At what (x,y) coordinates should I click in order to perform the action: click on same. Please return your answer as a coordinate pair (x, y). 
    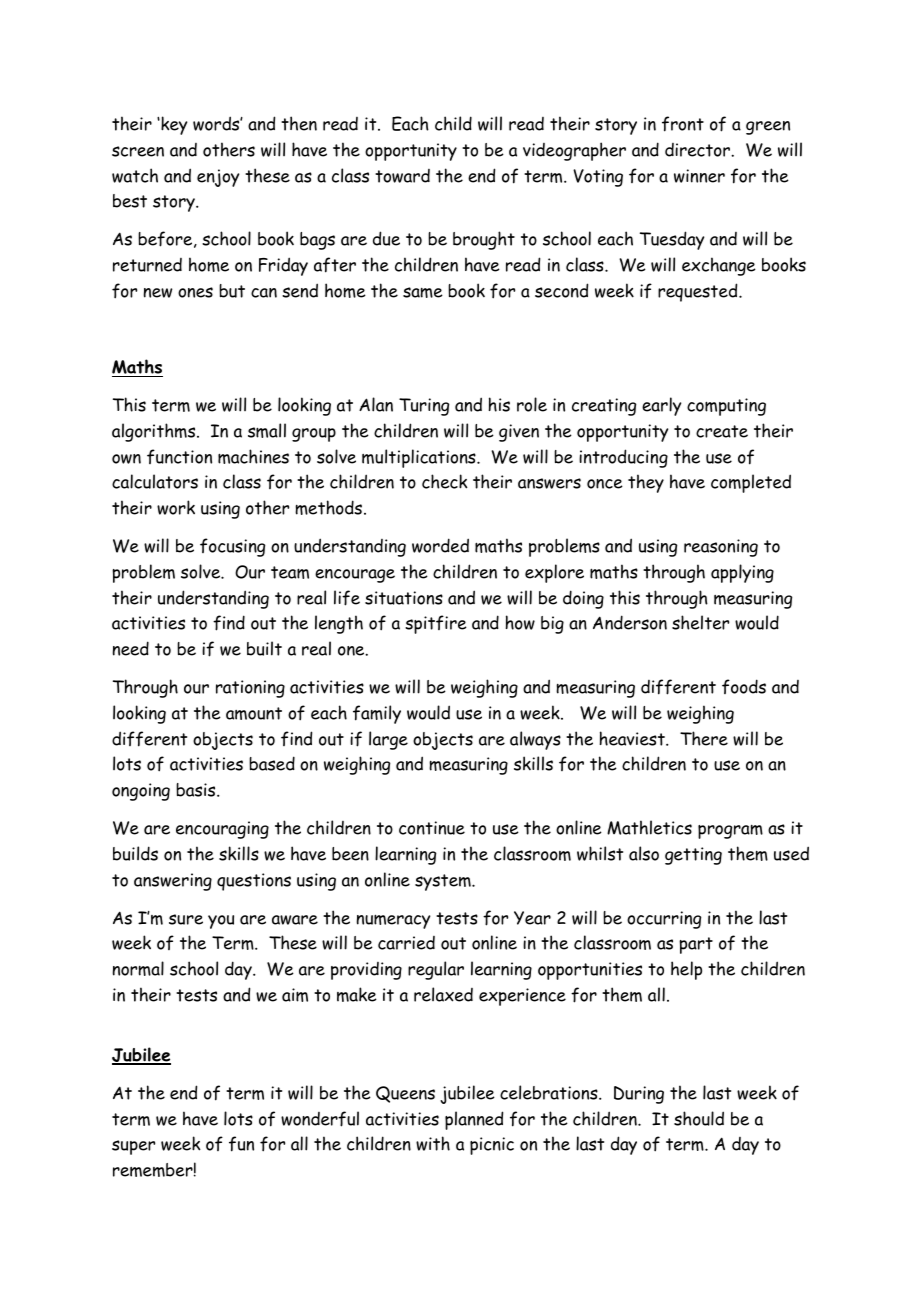
    Looking at the image, I should click on (423, 292).
